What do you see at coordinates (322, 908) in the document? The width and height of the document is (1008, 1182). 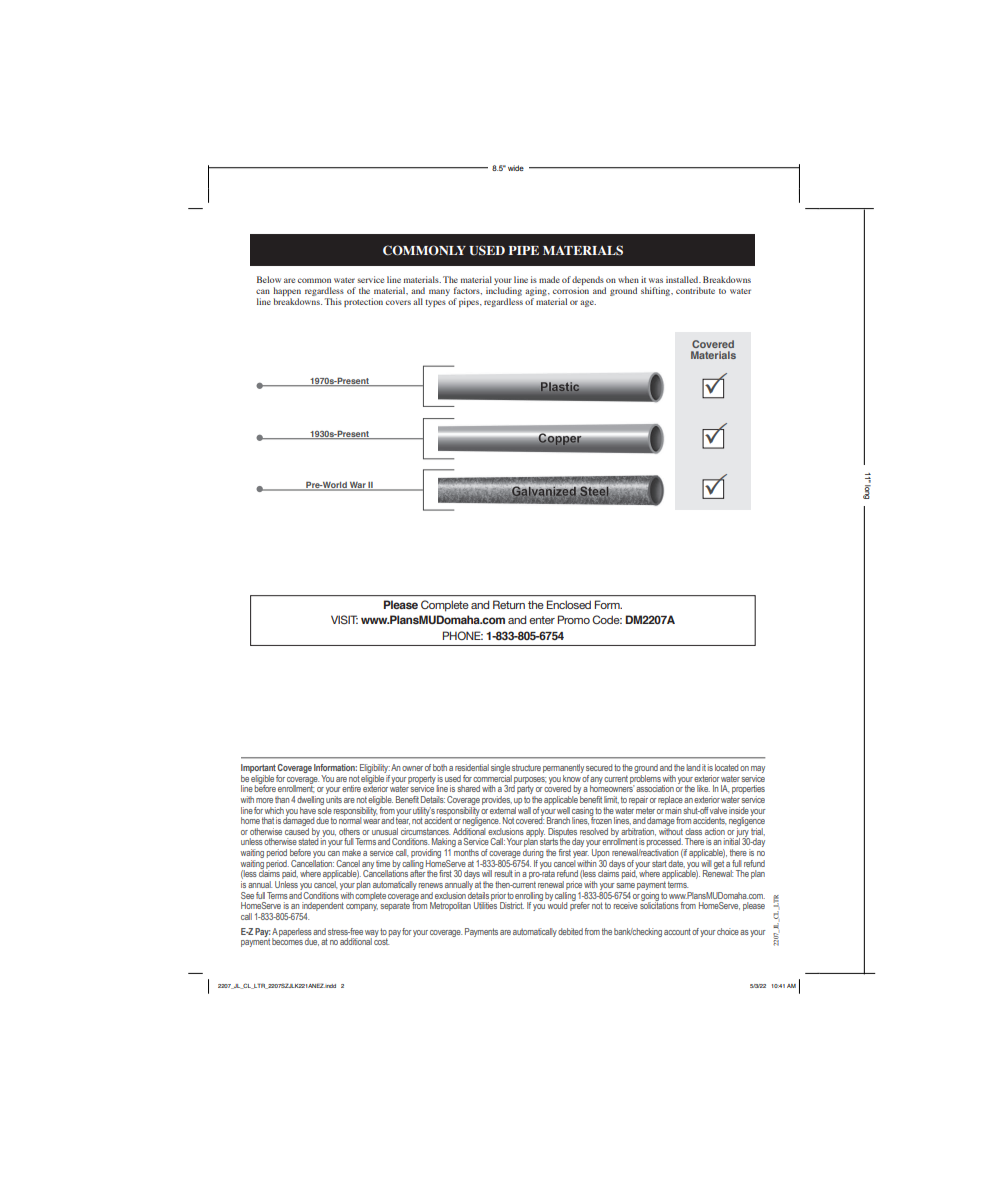 I see `independent` at bounding box center [322, 908].
